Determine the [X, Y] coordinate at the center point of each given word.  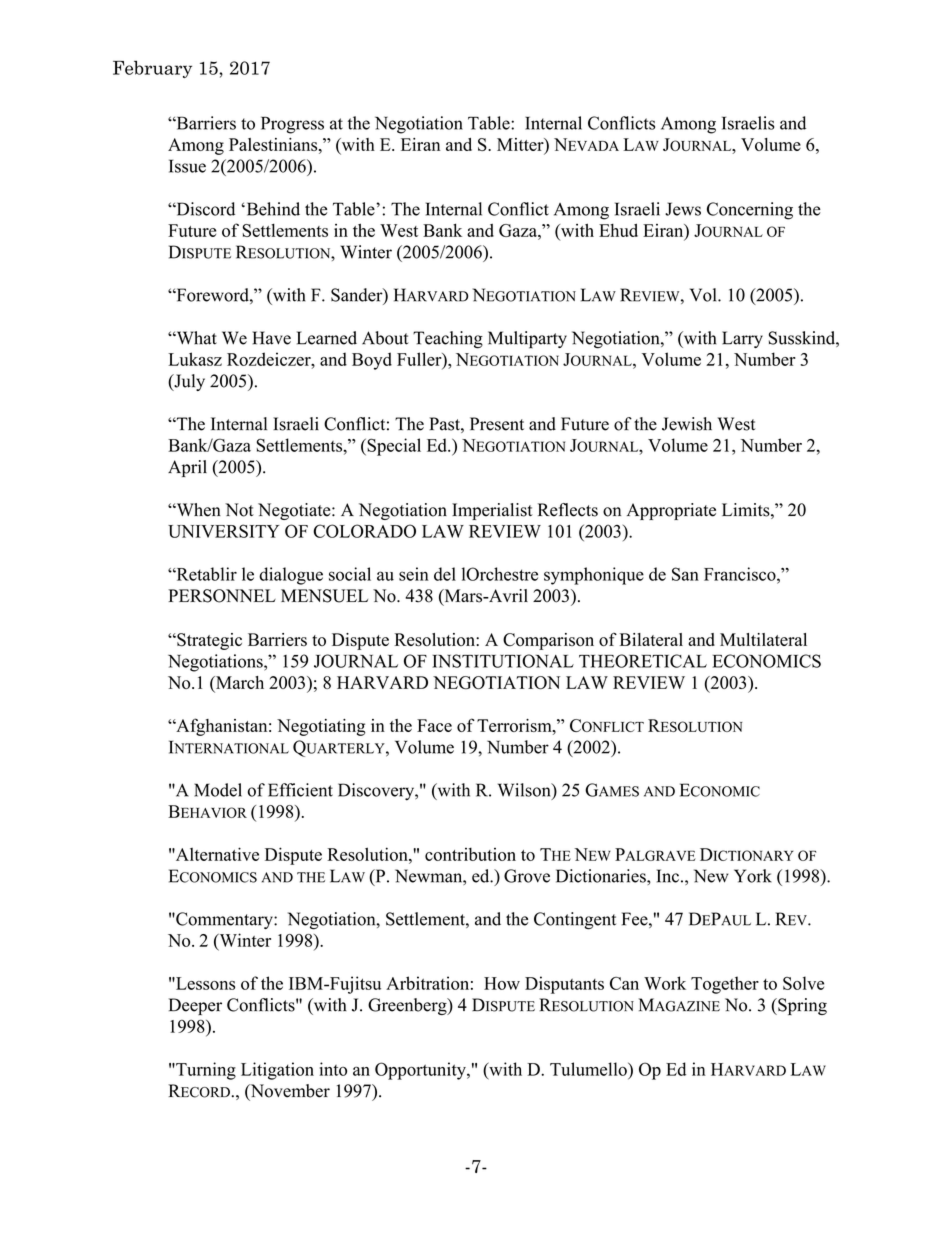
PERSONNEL [222, 596]
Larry [742, 339]
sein [414, 574]
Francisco [741, 574]
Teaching [448, 340]
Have [271, 338]
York [753, 876]
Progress [292, 125]
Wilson [525, 791]
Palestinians [274, 144]
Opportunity [421, 1071]
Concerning [750, 211]
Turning [205, 1071]
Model [218, 790]
